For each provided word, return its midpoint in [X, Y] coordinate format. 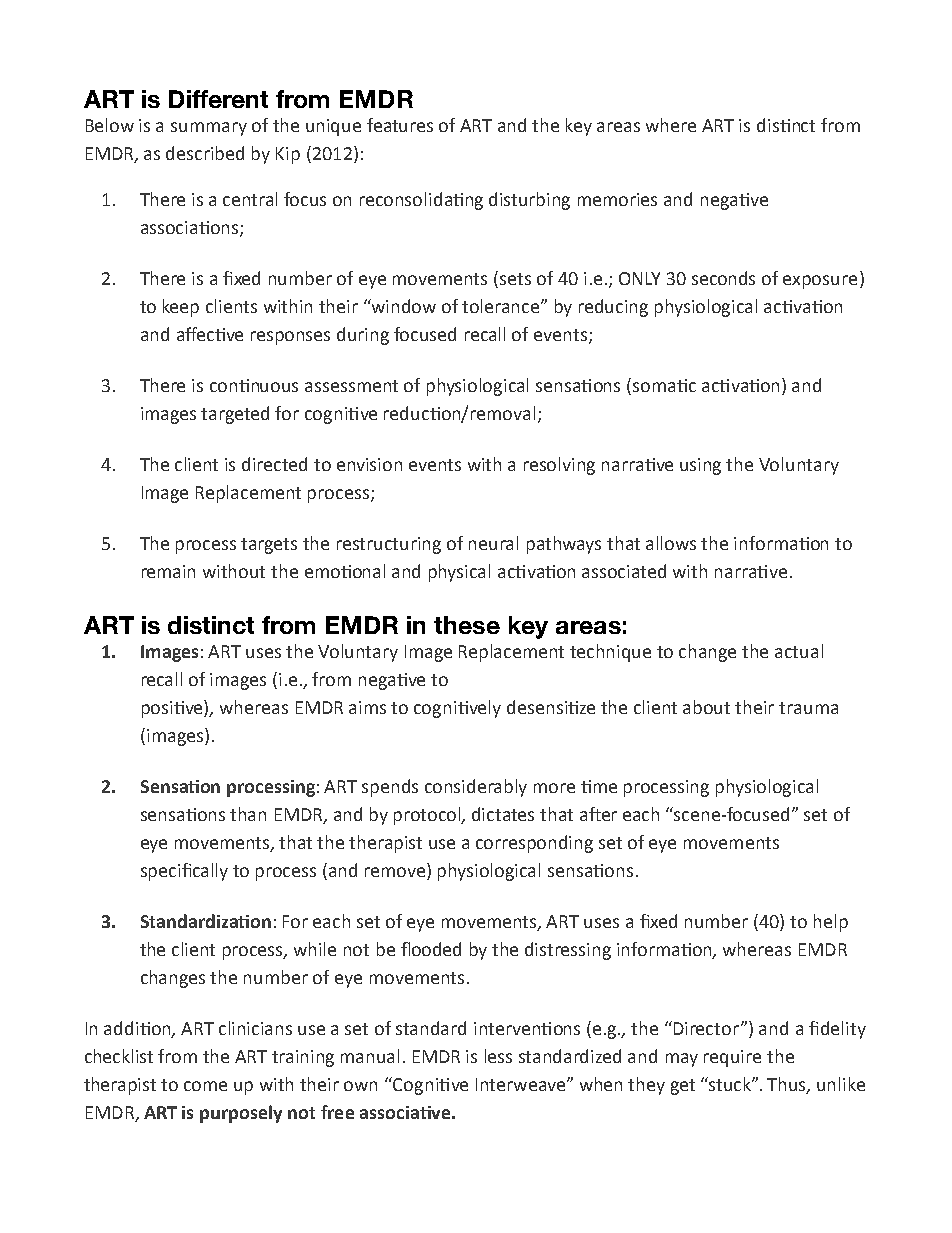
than [248, 814]
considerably [476, 788]
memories [617, 199]
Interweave [522, 1084]
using [700, 466]
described [205, 153]
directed [274, 464]
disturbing [529, 201]
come [205, 1086]
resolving [559, 466]
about [706, 707]
